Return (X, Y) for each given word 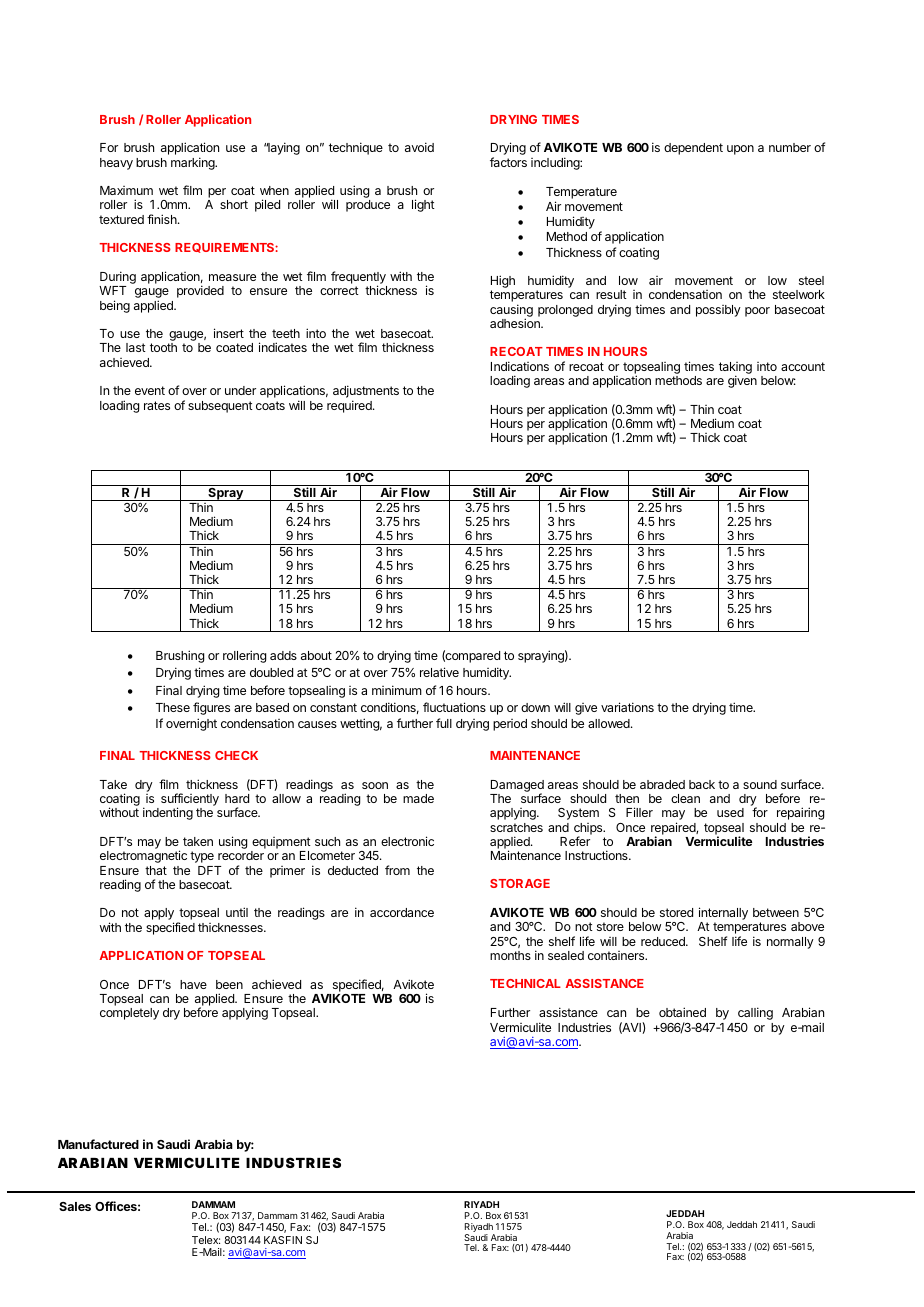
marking (194, 163)
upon (740, 150)
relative (439, 672)
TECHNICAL (525, 983)
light (423, 205)
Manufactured (98, 1144)
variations (627, 707)
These (173, 707)
